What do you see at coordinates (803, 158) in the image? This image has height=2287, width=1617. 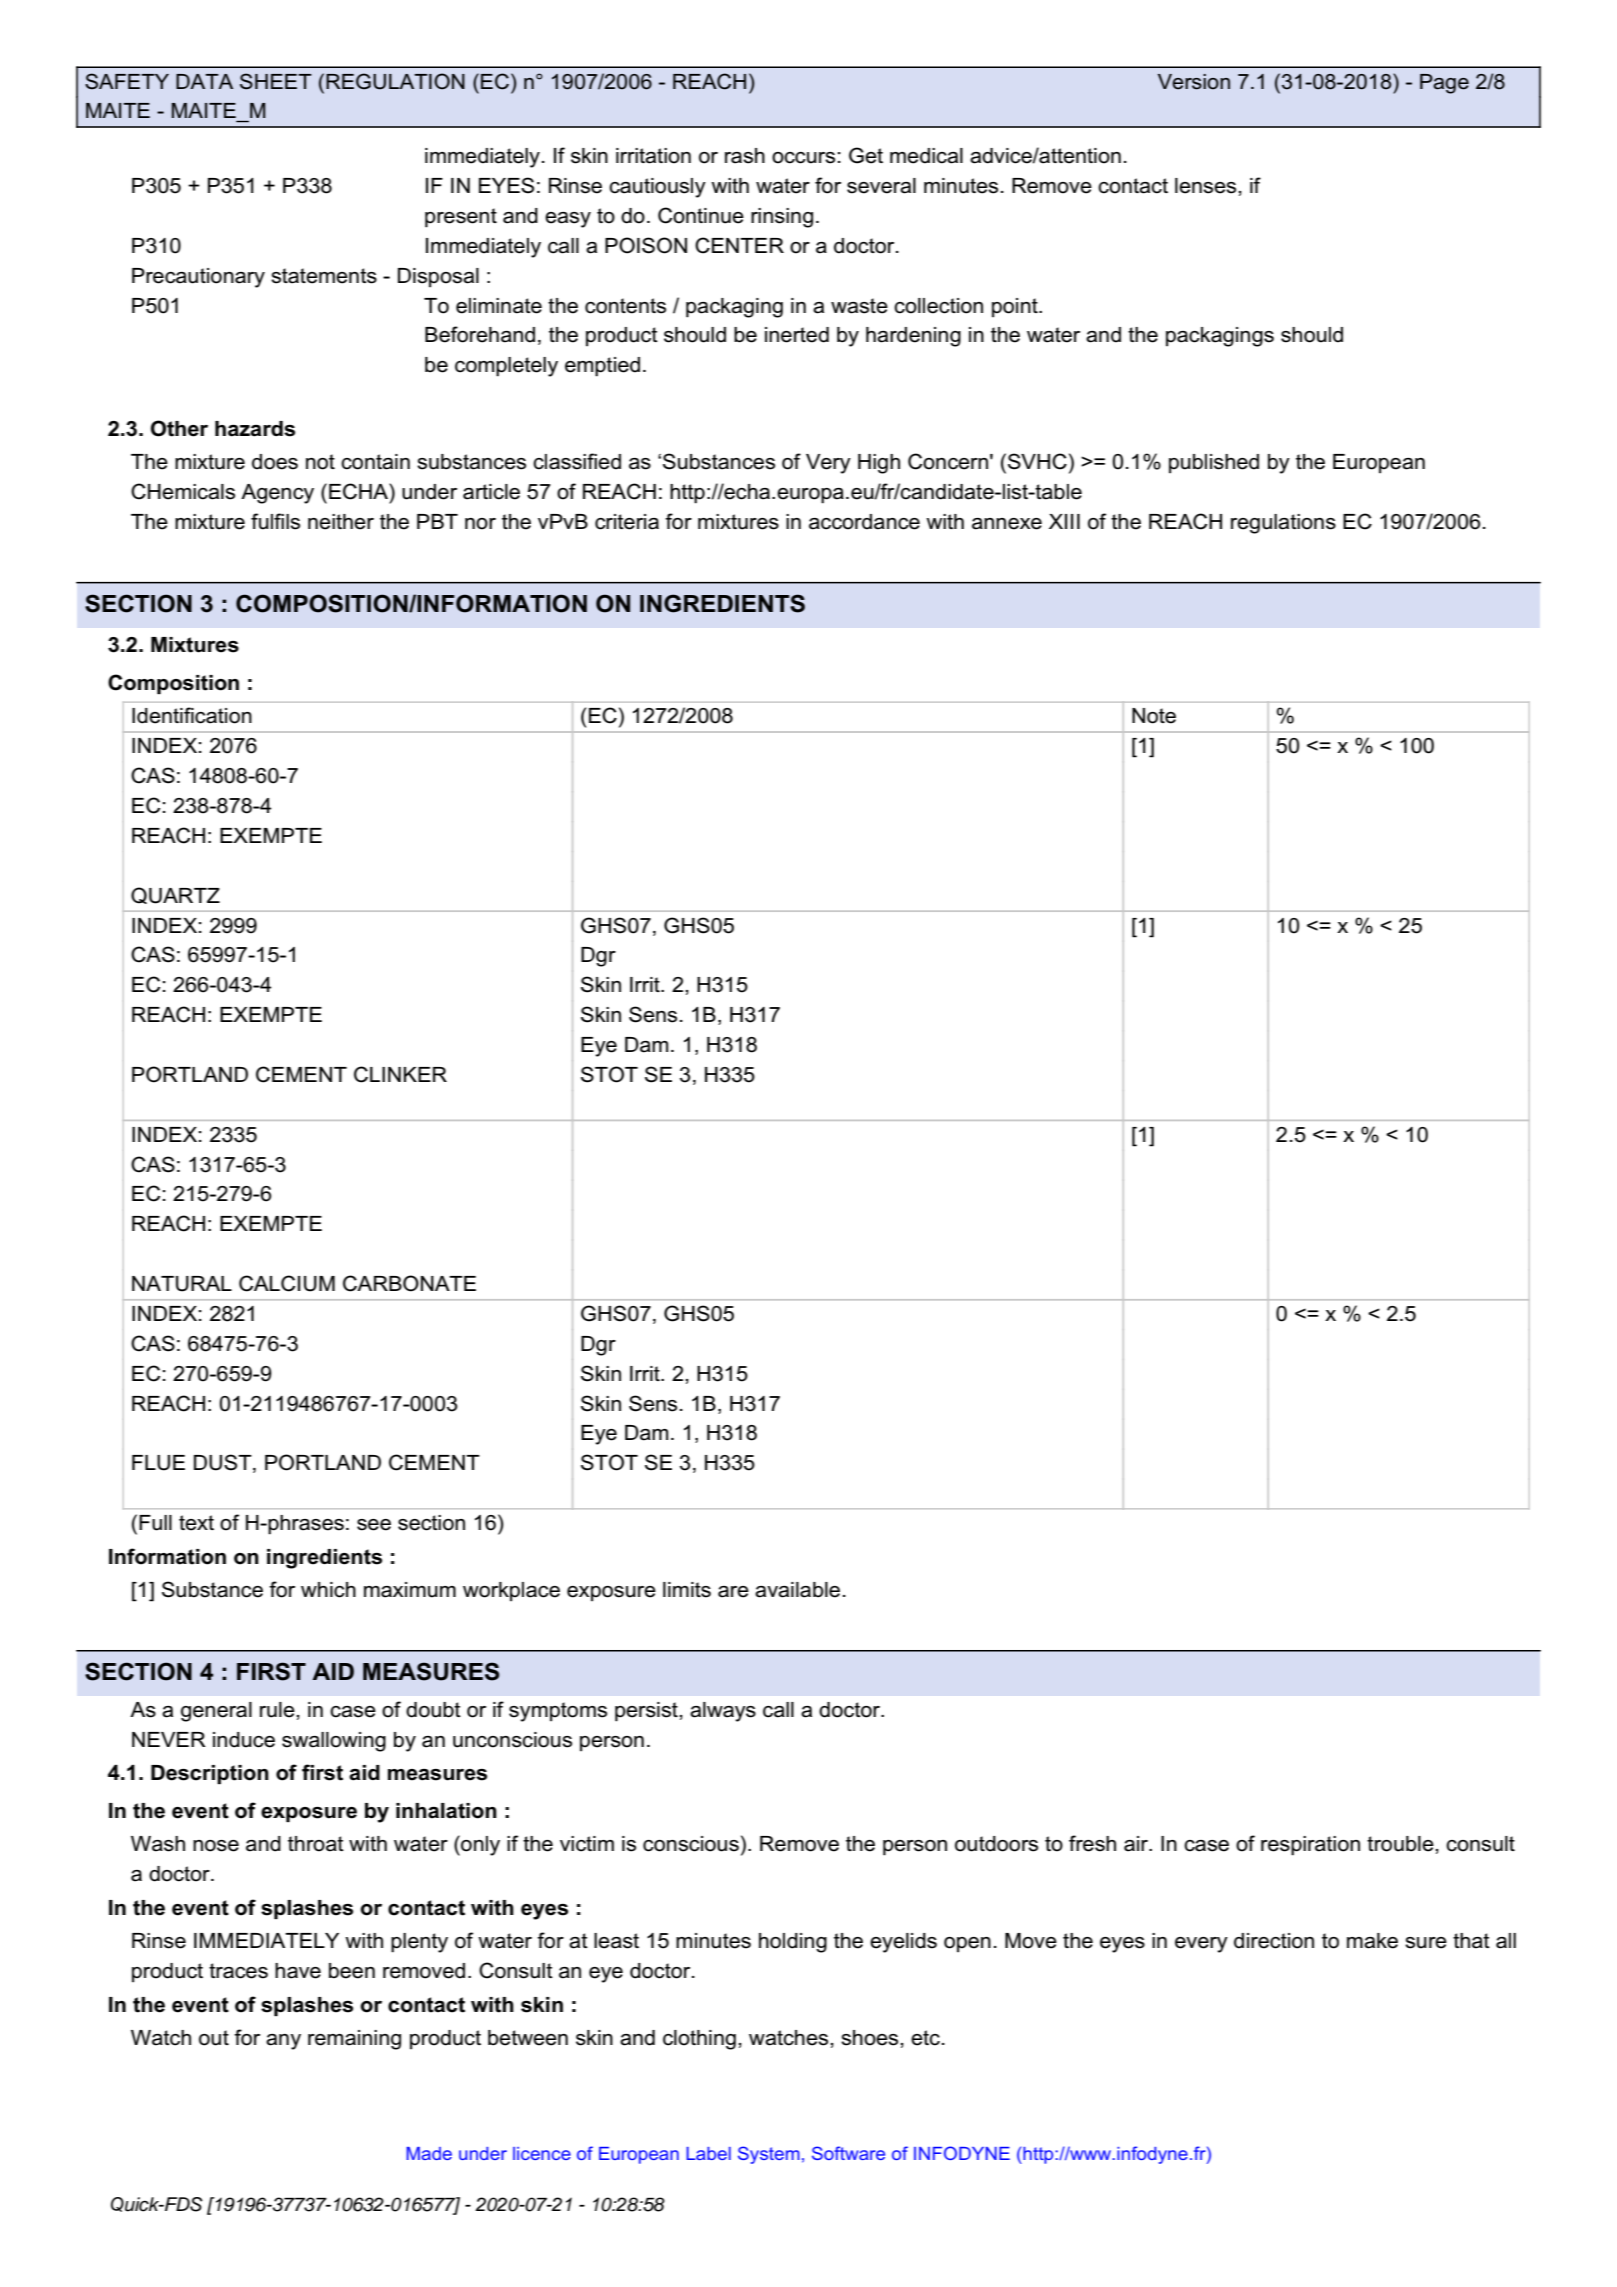 I see `occurs` at bounding box center [803, 158].
